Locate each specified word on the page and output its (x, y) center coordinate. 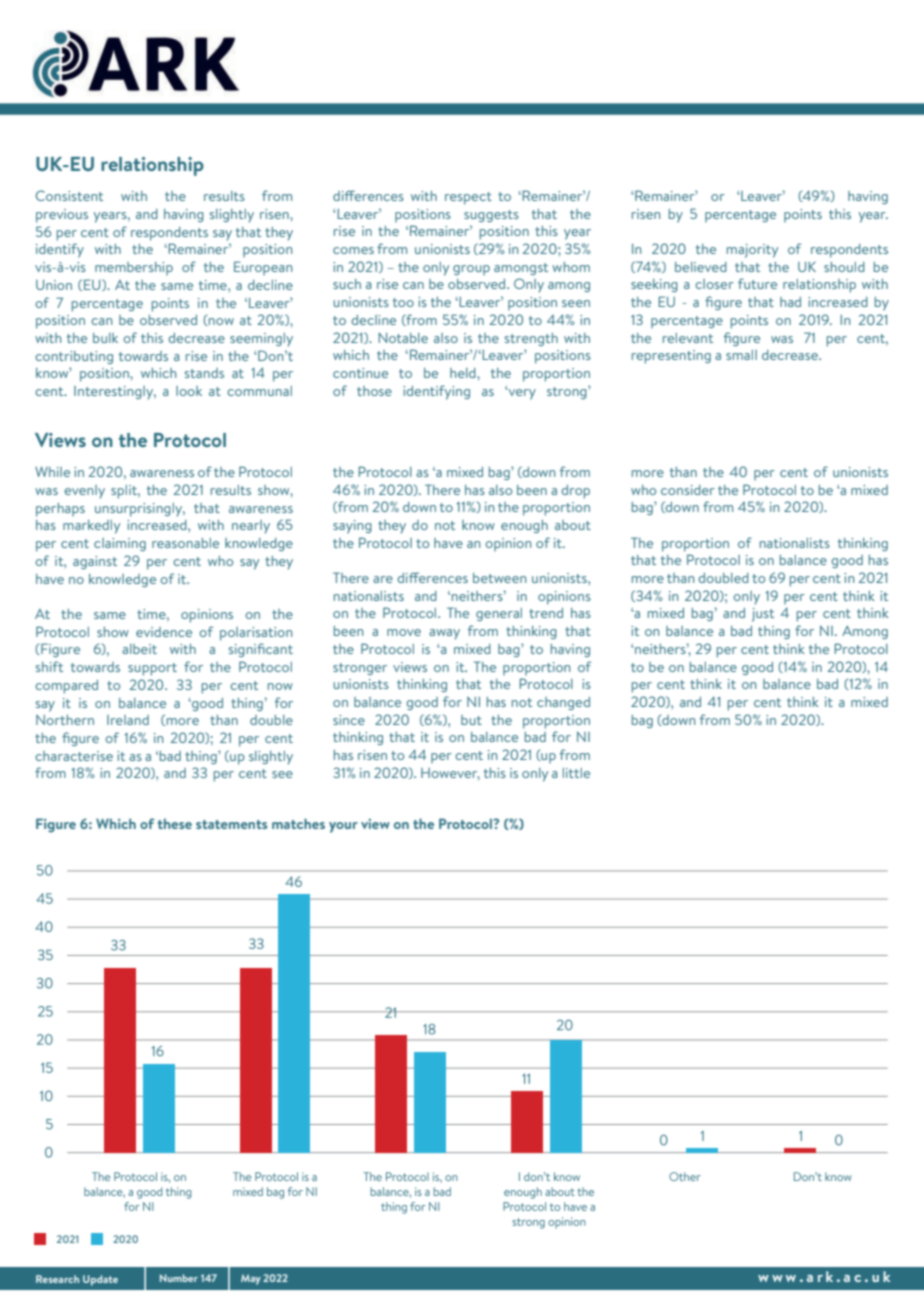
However (450, 774)
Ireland (128, 720)
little (576, 773)
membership (134, 268)
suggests (491, 216)
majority (752, 251)
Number (179, 1278)
